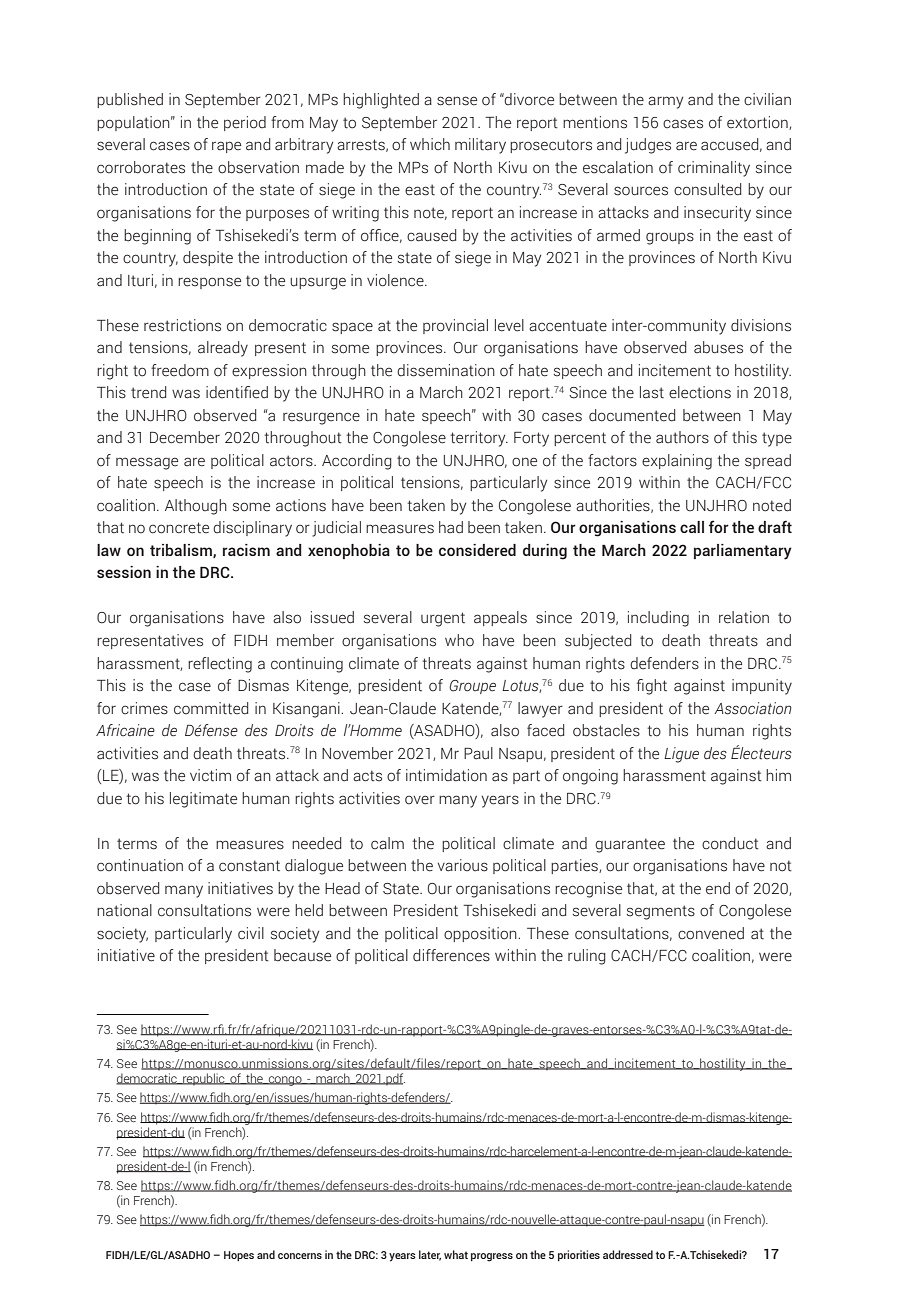  Describe the element at coordinates (711, 933) in the screenshot. I see `convened` at that location.
